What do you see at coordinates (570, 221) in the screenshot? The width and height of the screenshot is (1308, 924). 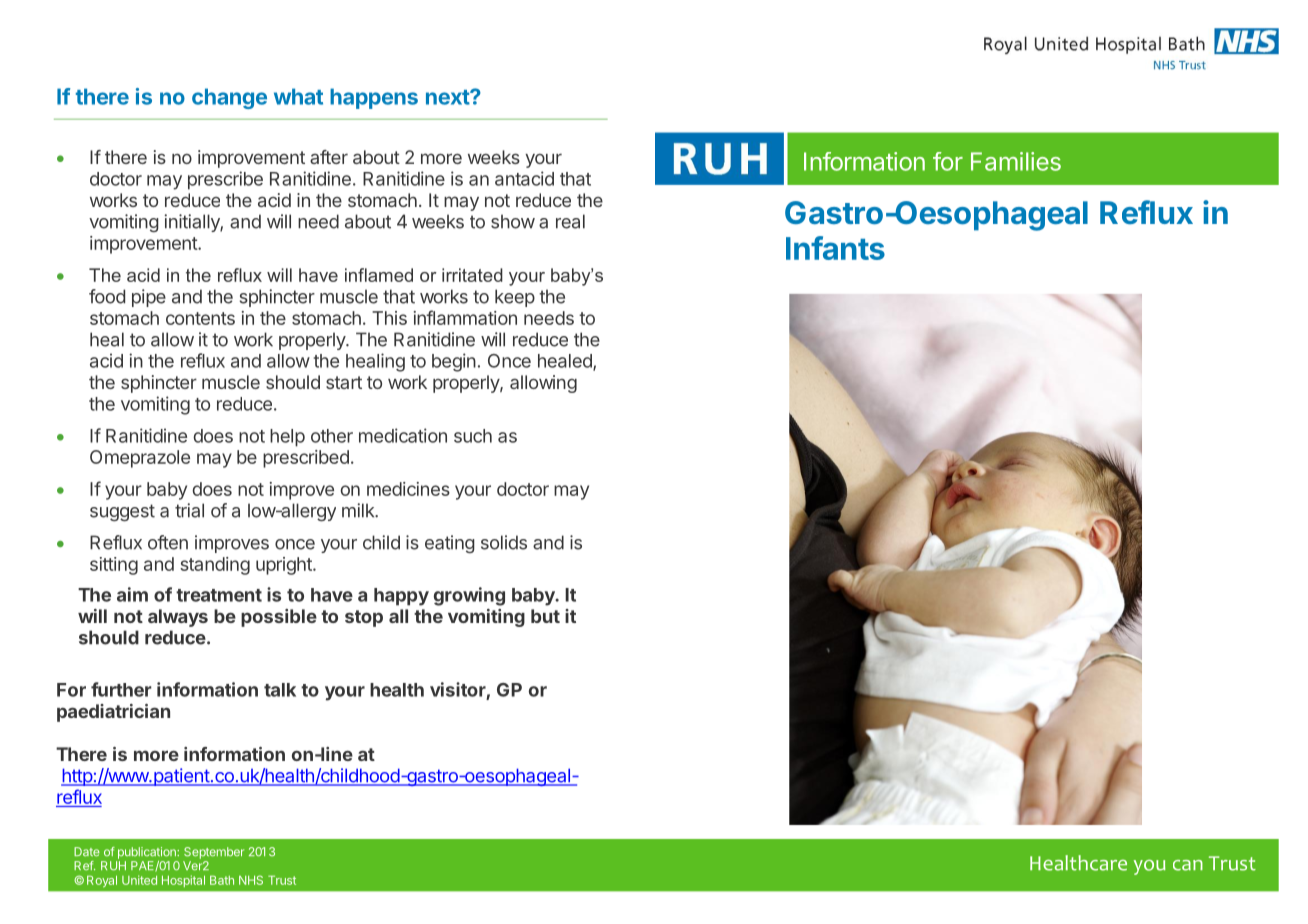 I see `real` at bounding box center [570, 221].
